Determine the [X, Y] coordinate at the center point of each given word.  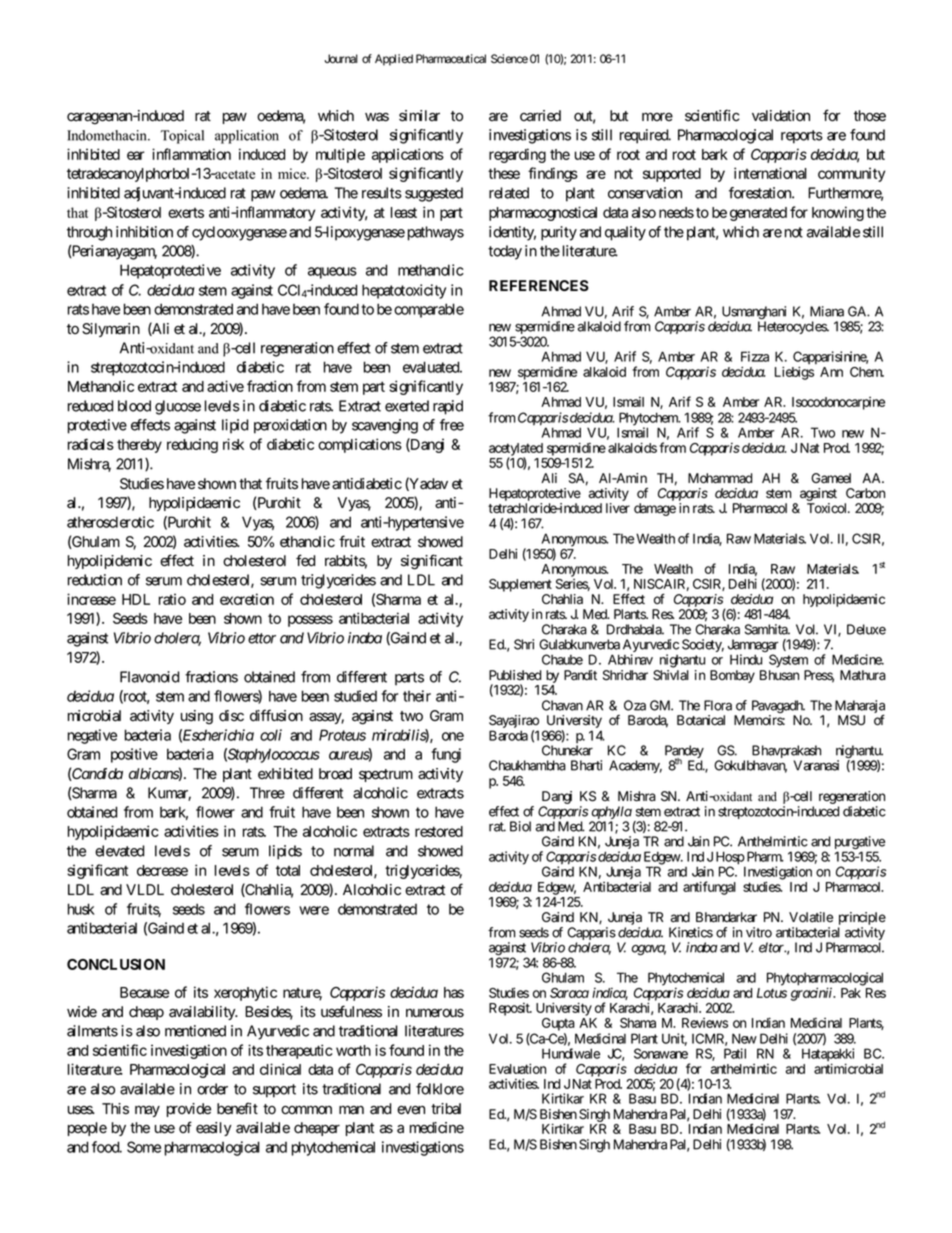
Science [509, 59]
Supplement [520, 585]
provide [189, 1110]
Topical [182, 137]
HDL [136, 599]
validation [781, 116]
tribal [446, 1109]
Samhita [767, 629]
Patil [735, 1053]
